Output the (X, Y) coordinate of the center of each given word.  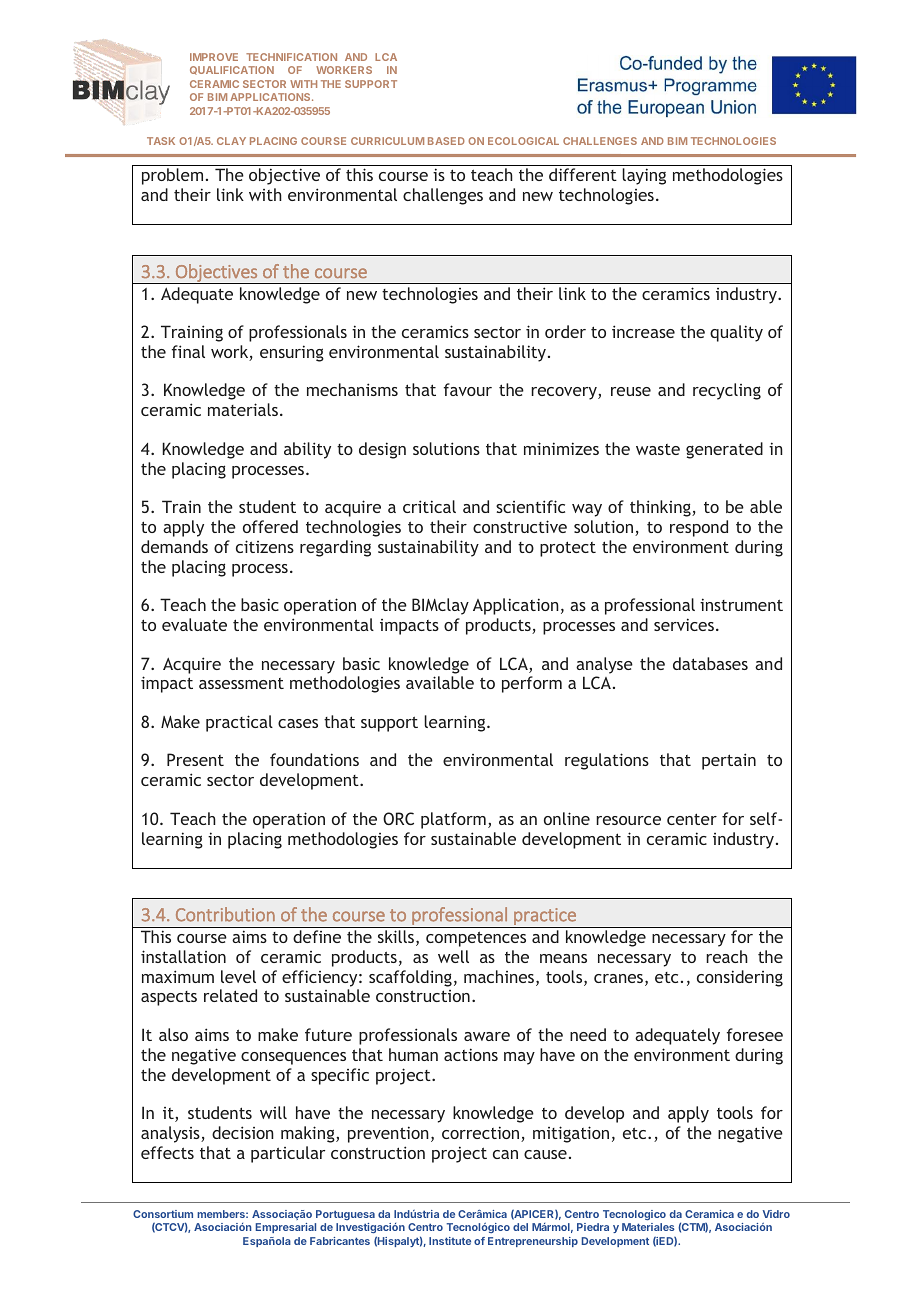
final (188, 351)
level (238, 976)
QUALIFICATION (232, 70)
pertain (729, 761)
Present (195, 759)
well (453, 956)
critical (429, 506)
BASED (446, 141)
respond (699, 528)
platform (453, 820)
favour (468, 389)
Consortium (163, 1214)
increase (643, 331)
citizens (265, 546)
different (583, 174)
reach (727, 956)
